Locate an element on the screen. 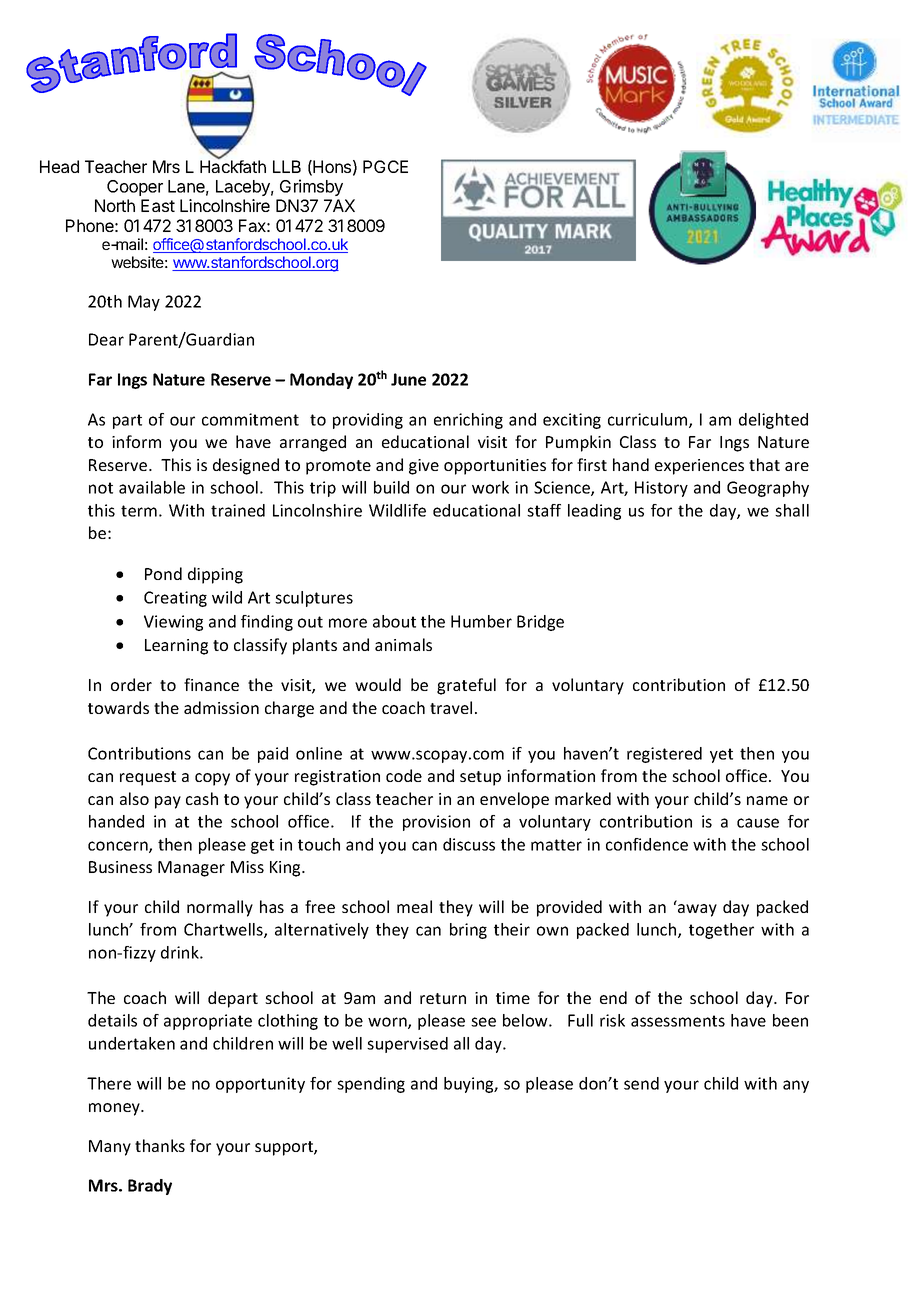  curriculum is located at coordinates (649, 420).
